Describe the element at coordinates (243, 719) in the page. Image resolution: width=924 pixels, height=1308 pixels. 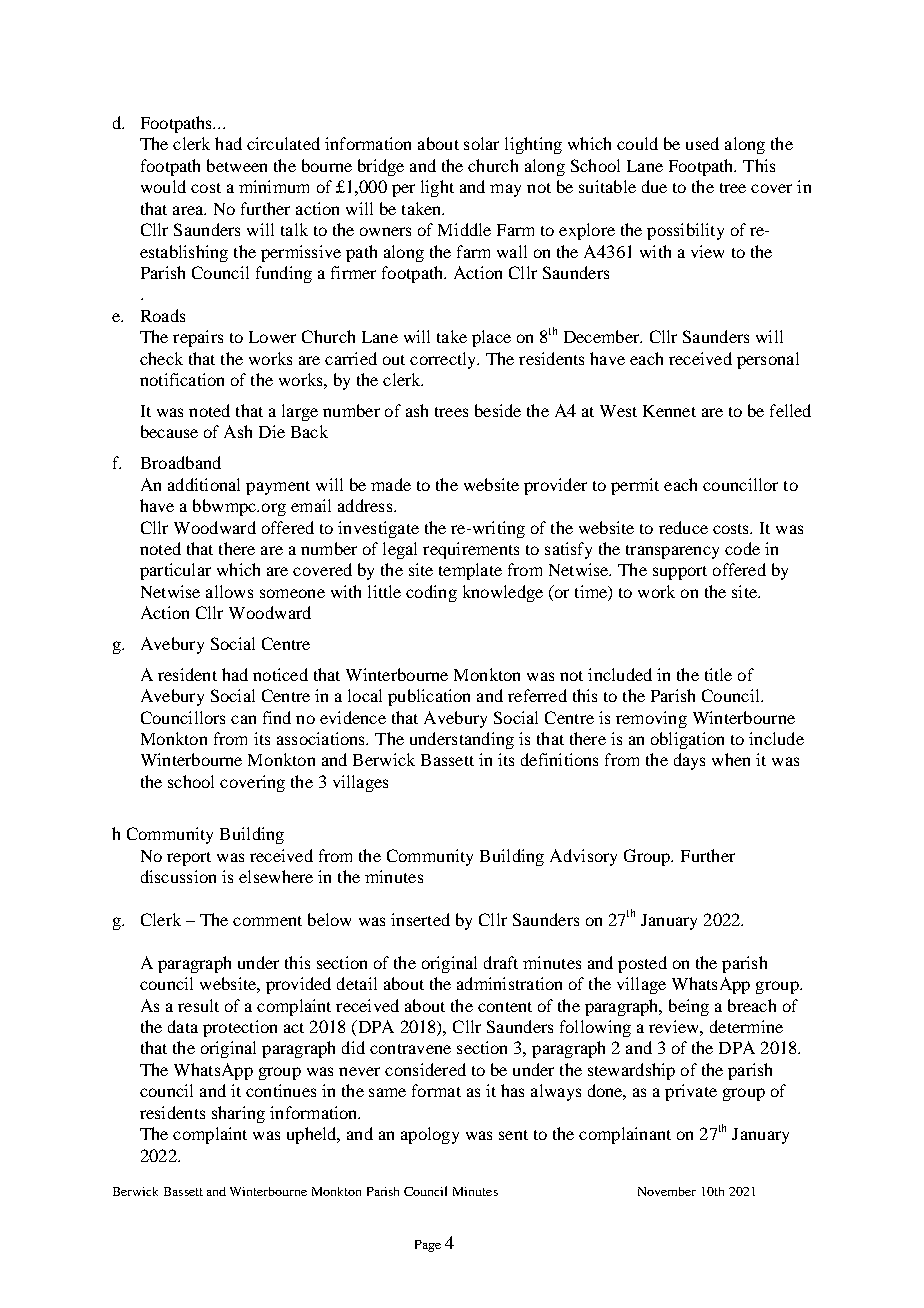
I see `can` at that location.
